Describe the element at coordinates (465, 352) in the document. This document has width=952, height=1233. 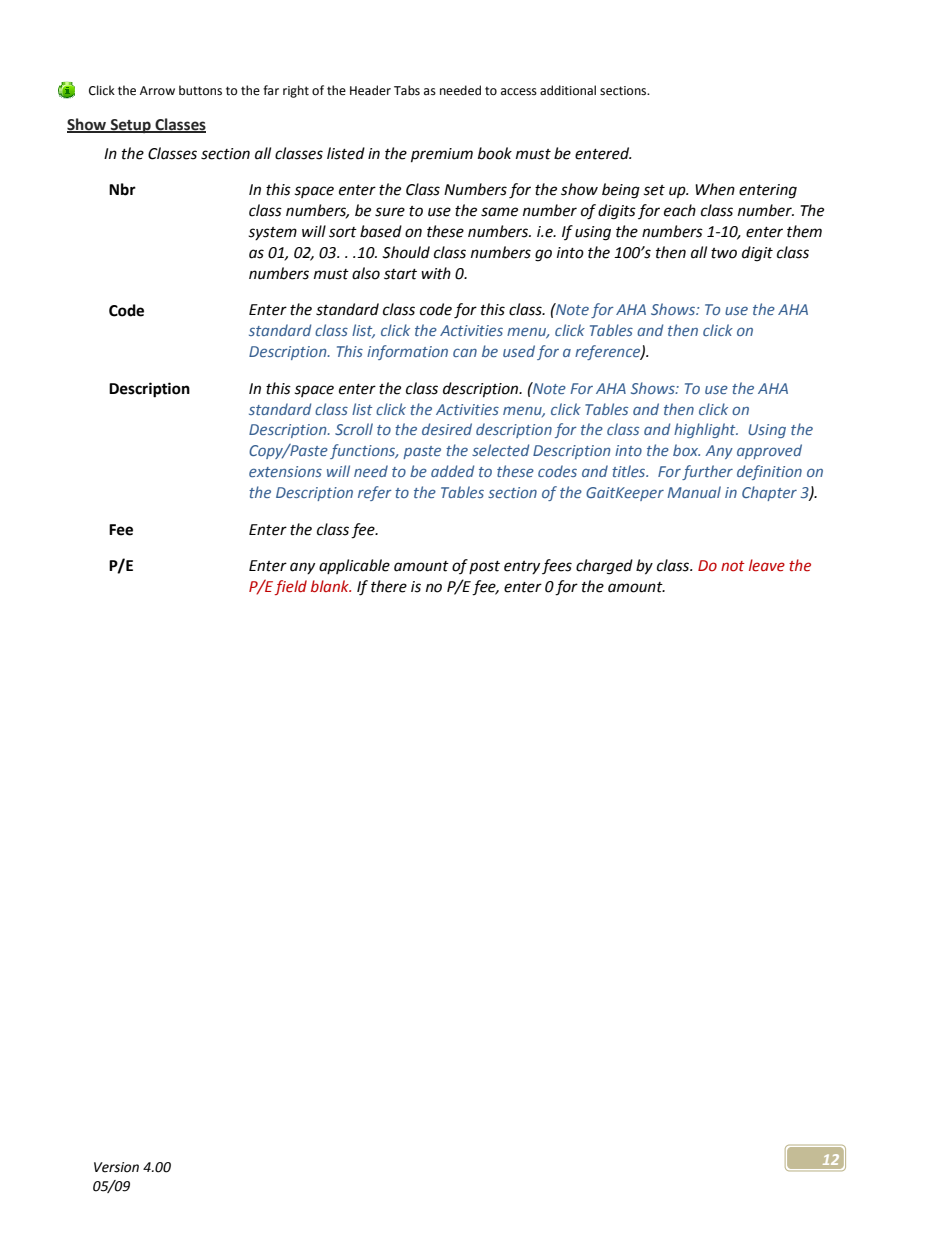
I see `can` at that location.
